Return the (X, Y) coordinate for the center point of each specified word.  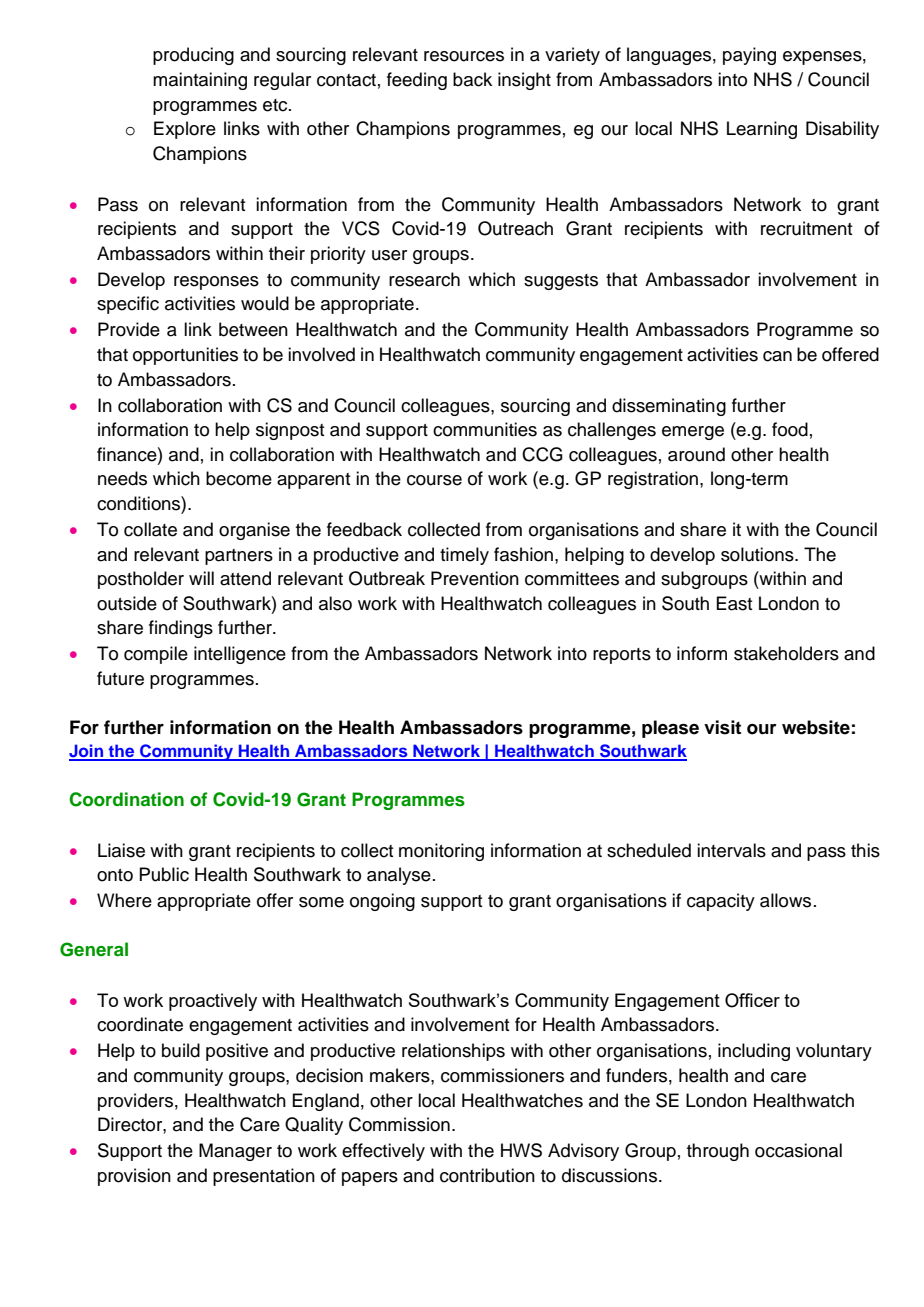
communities (485, 429)
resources (464, 56)
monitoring (441, 852)
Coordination (126, 799)
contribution (487, 1175)
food (790, 429)
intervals (731, 850)
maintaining (200, 81)
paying (749, 56)
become (239, 478)
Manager (235, 1152)
